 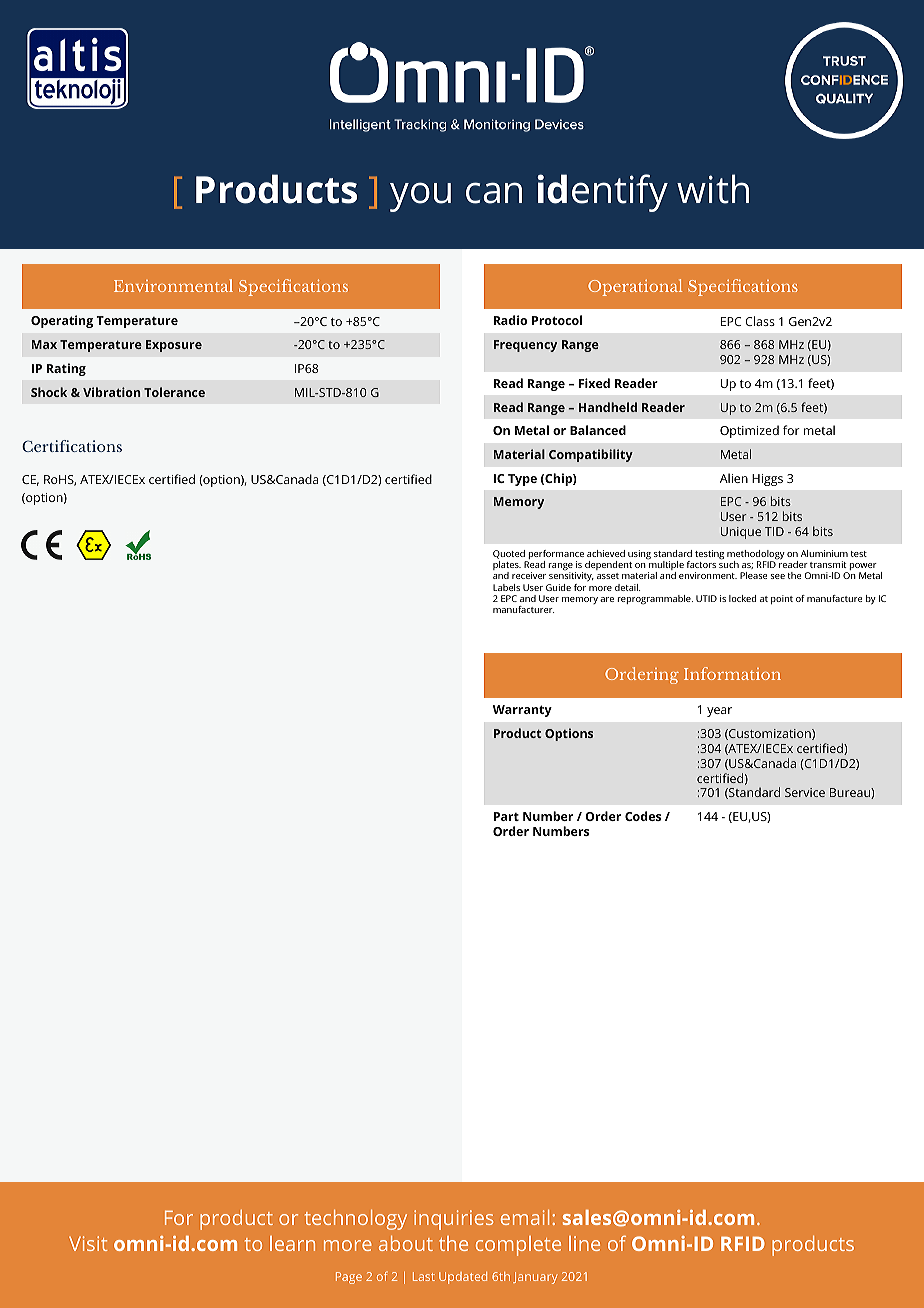 I want to click on Part, so click(x=506, y=816).
